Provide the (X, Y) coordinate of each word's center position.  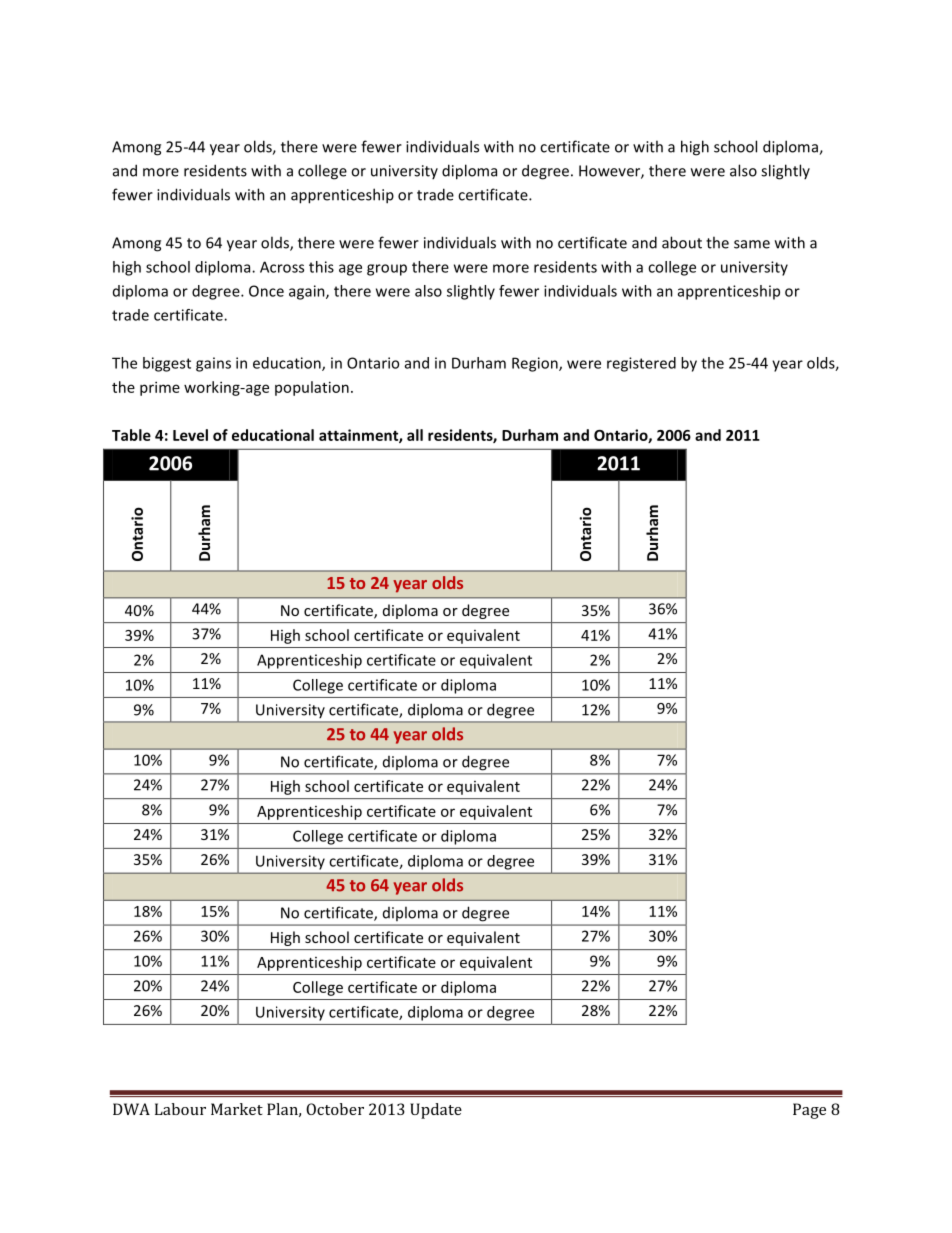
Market (237, 1109)
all (415, 435)
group (387, 270)
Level (190, 435)
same (752, 244)
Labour (180, 1109)
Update (436, 1111)
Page (809, 1111)
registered (641, 364)
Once (266, 291)
